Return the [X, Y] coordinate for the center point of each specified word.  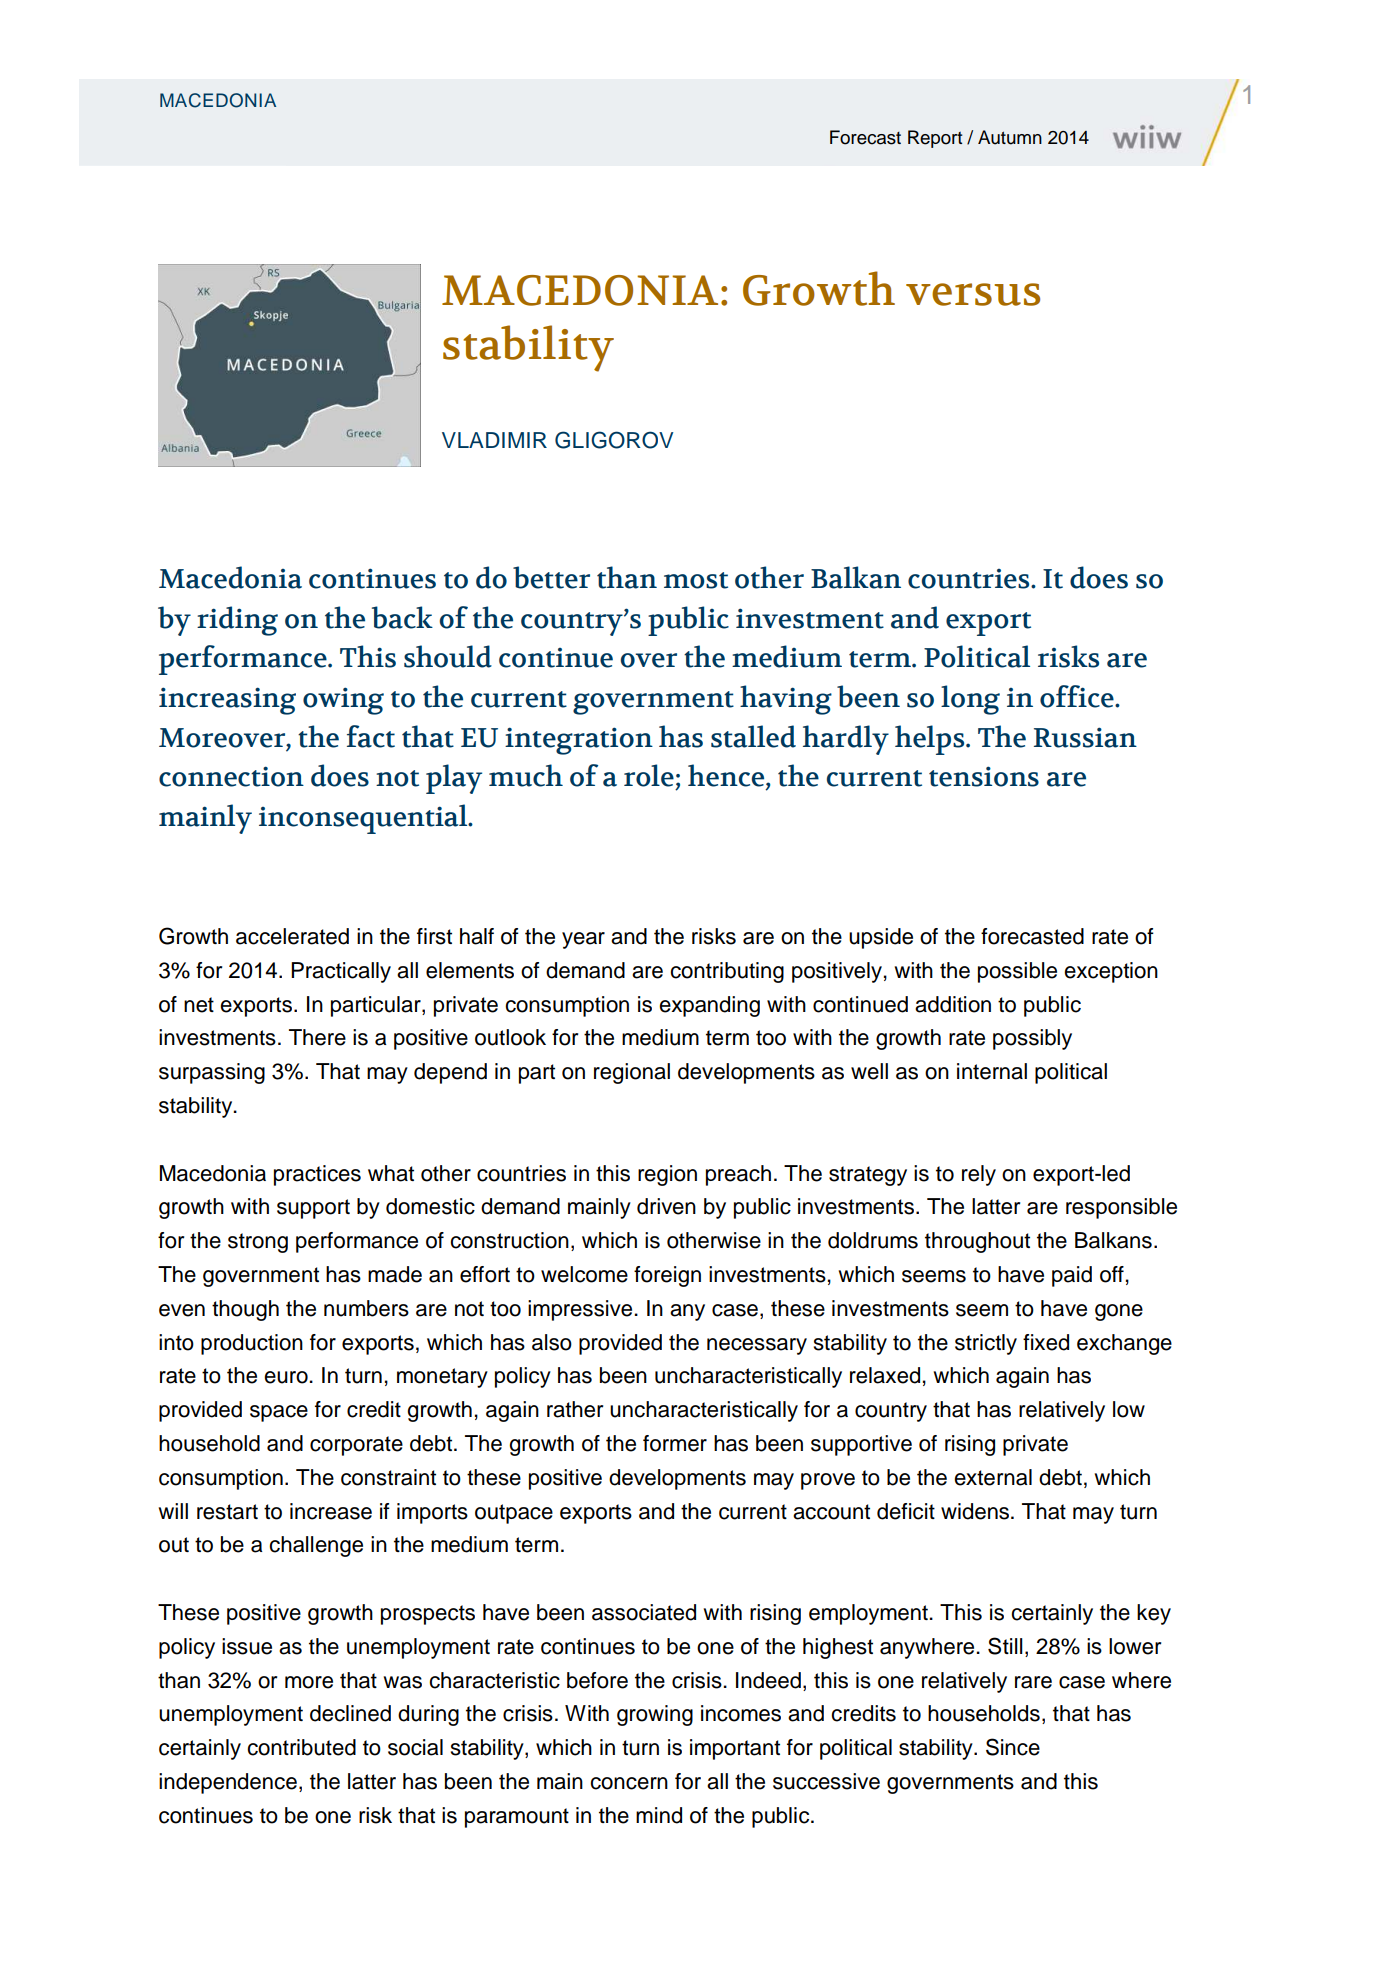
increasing [227, 701]
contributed [301, 1747]
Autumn [1010, 137]
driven [666, 1206]
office [1078, 696]
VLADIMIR [494, 440]
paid [1072, 1276]
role [649, 775]
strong [258, 1243]
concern [629, 1783]
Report [935, 139]
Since [1013, 1747]
